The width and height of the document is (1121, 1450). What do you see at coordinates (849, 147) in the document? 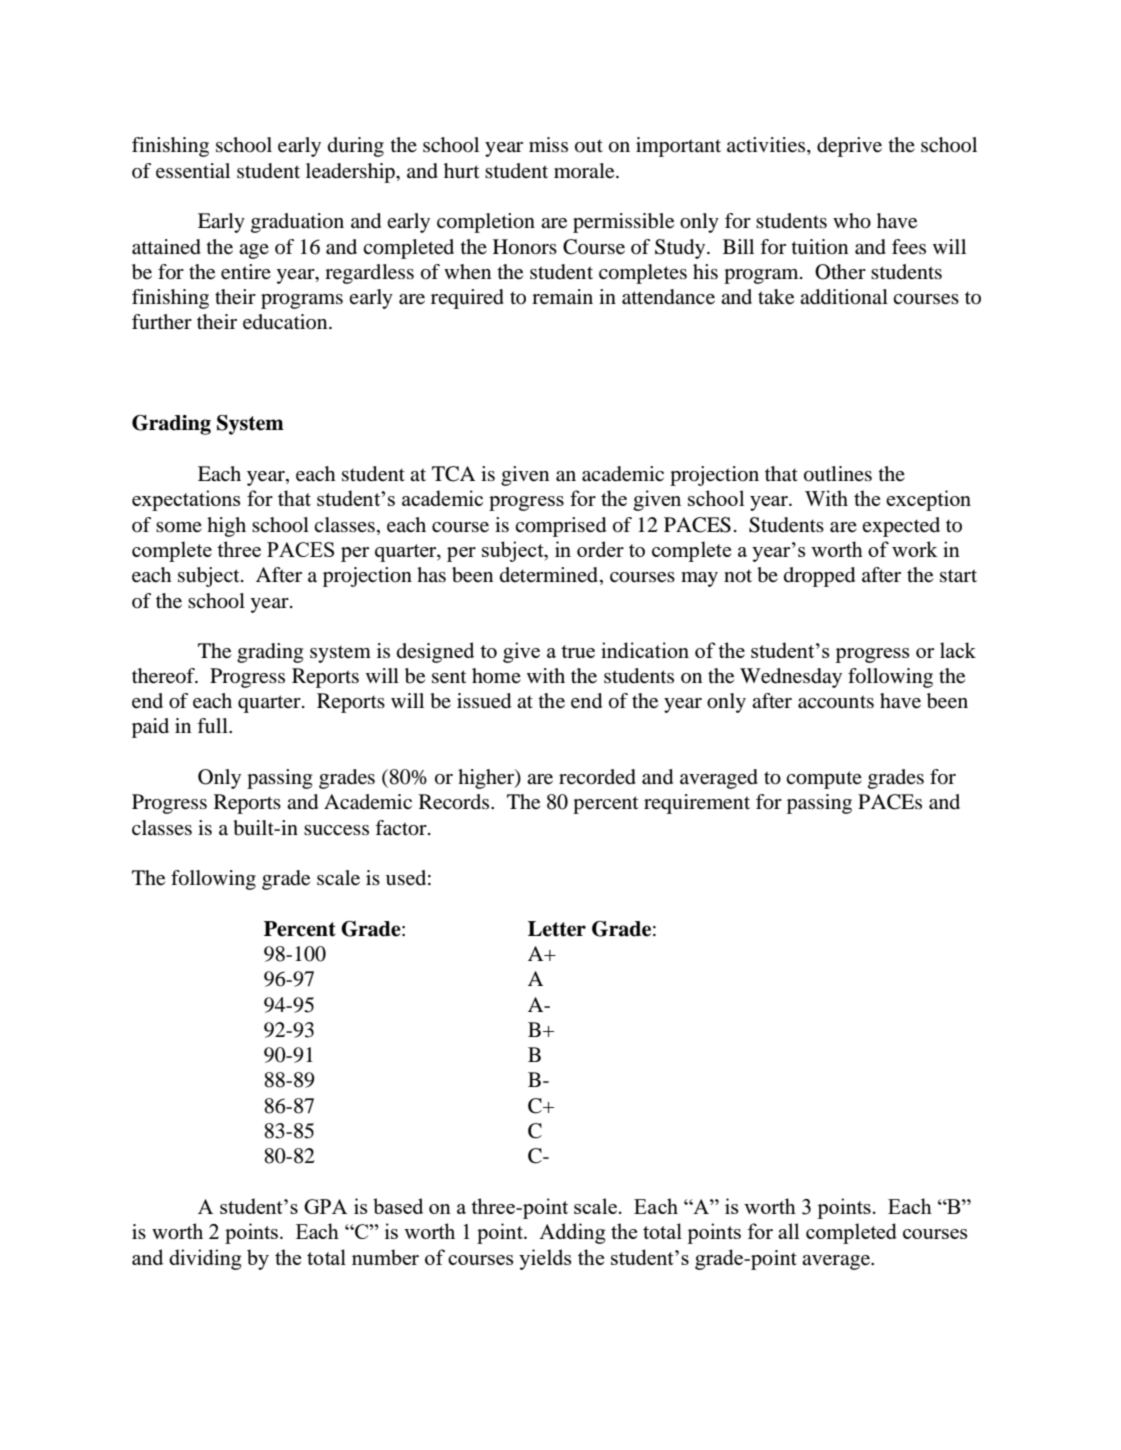
I see `deprive` at bounding box center [849, 147].
